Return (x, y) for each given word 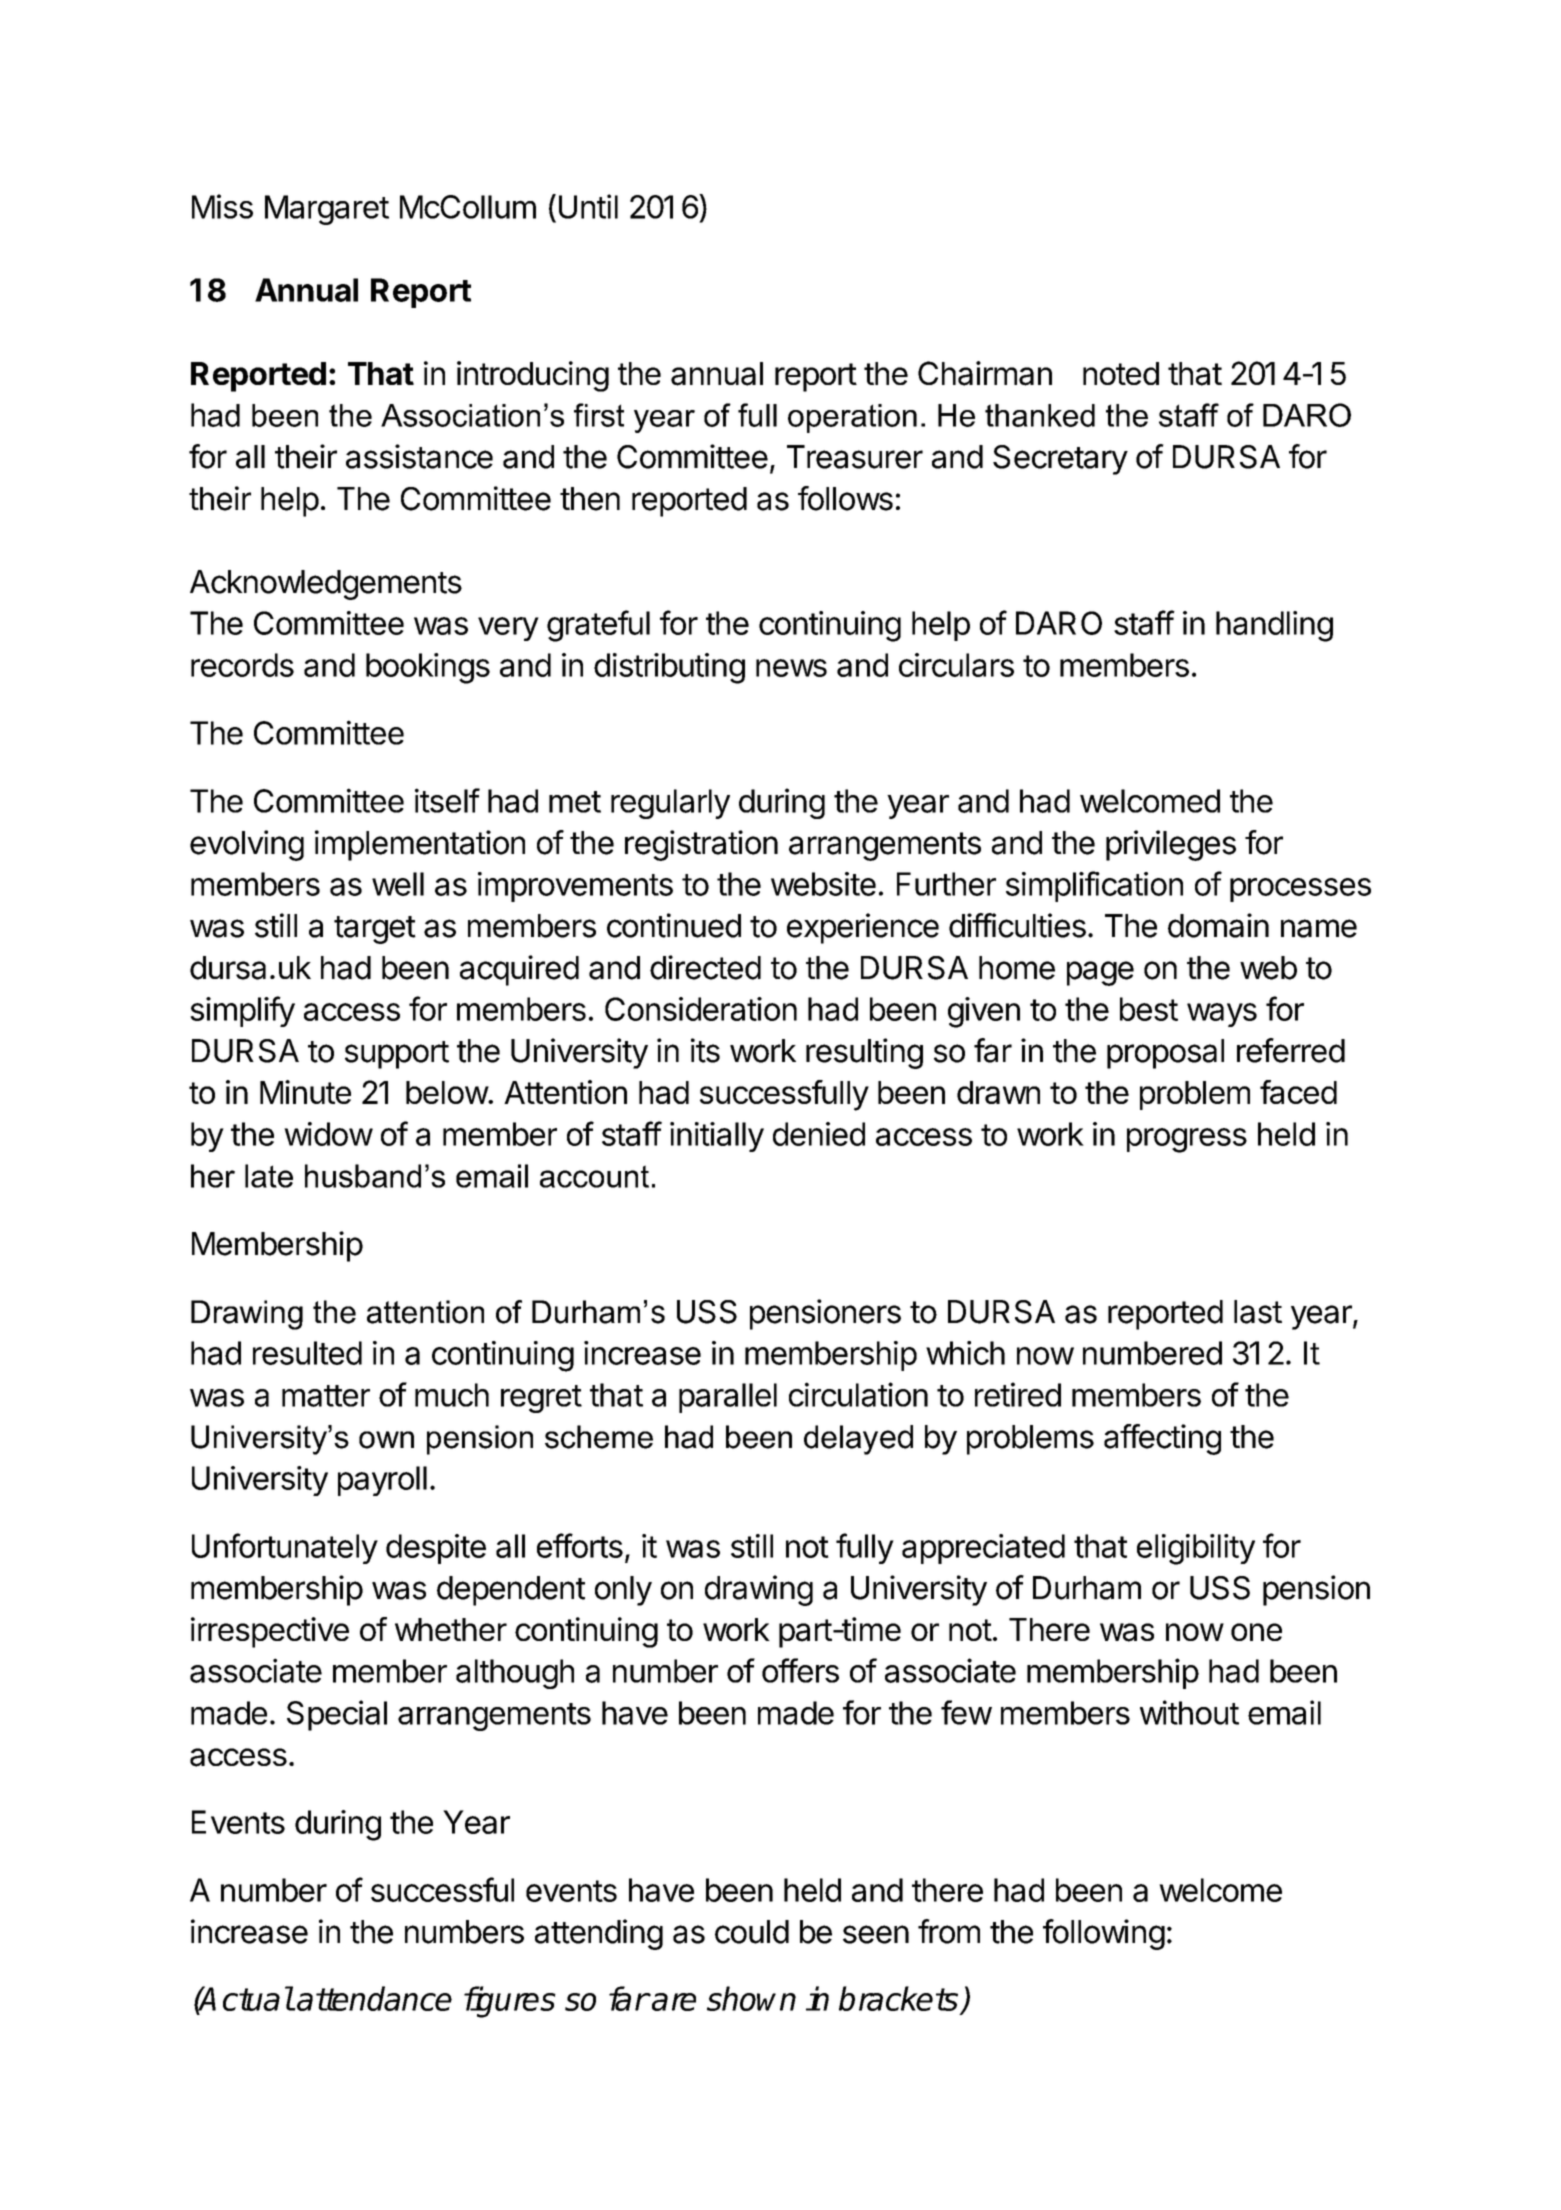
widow (328, 1134)
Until (588, 206)
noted (1121, 373)
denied (819, 1134)
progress (1187, 1140)
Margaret (327, 210)
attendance (373, 1998)
